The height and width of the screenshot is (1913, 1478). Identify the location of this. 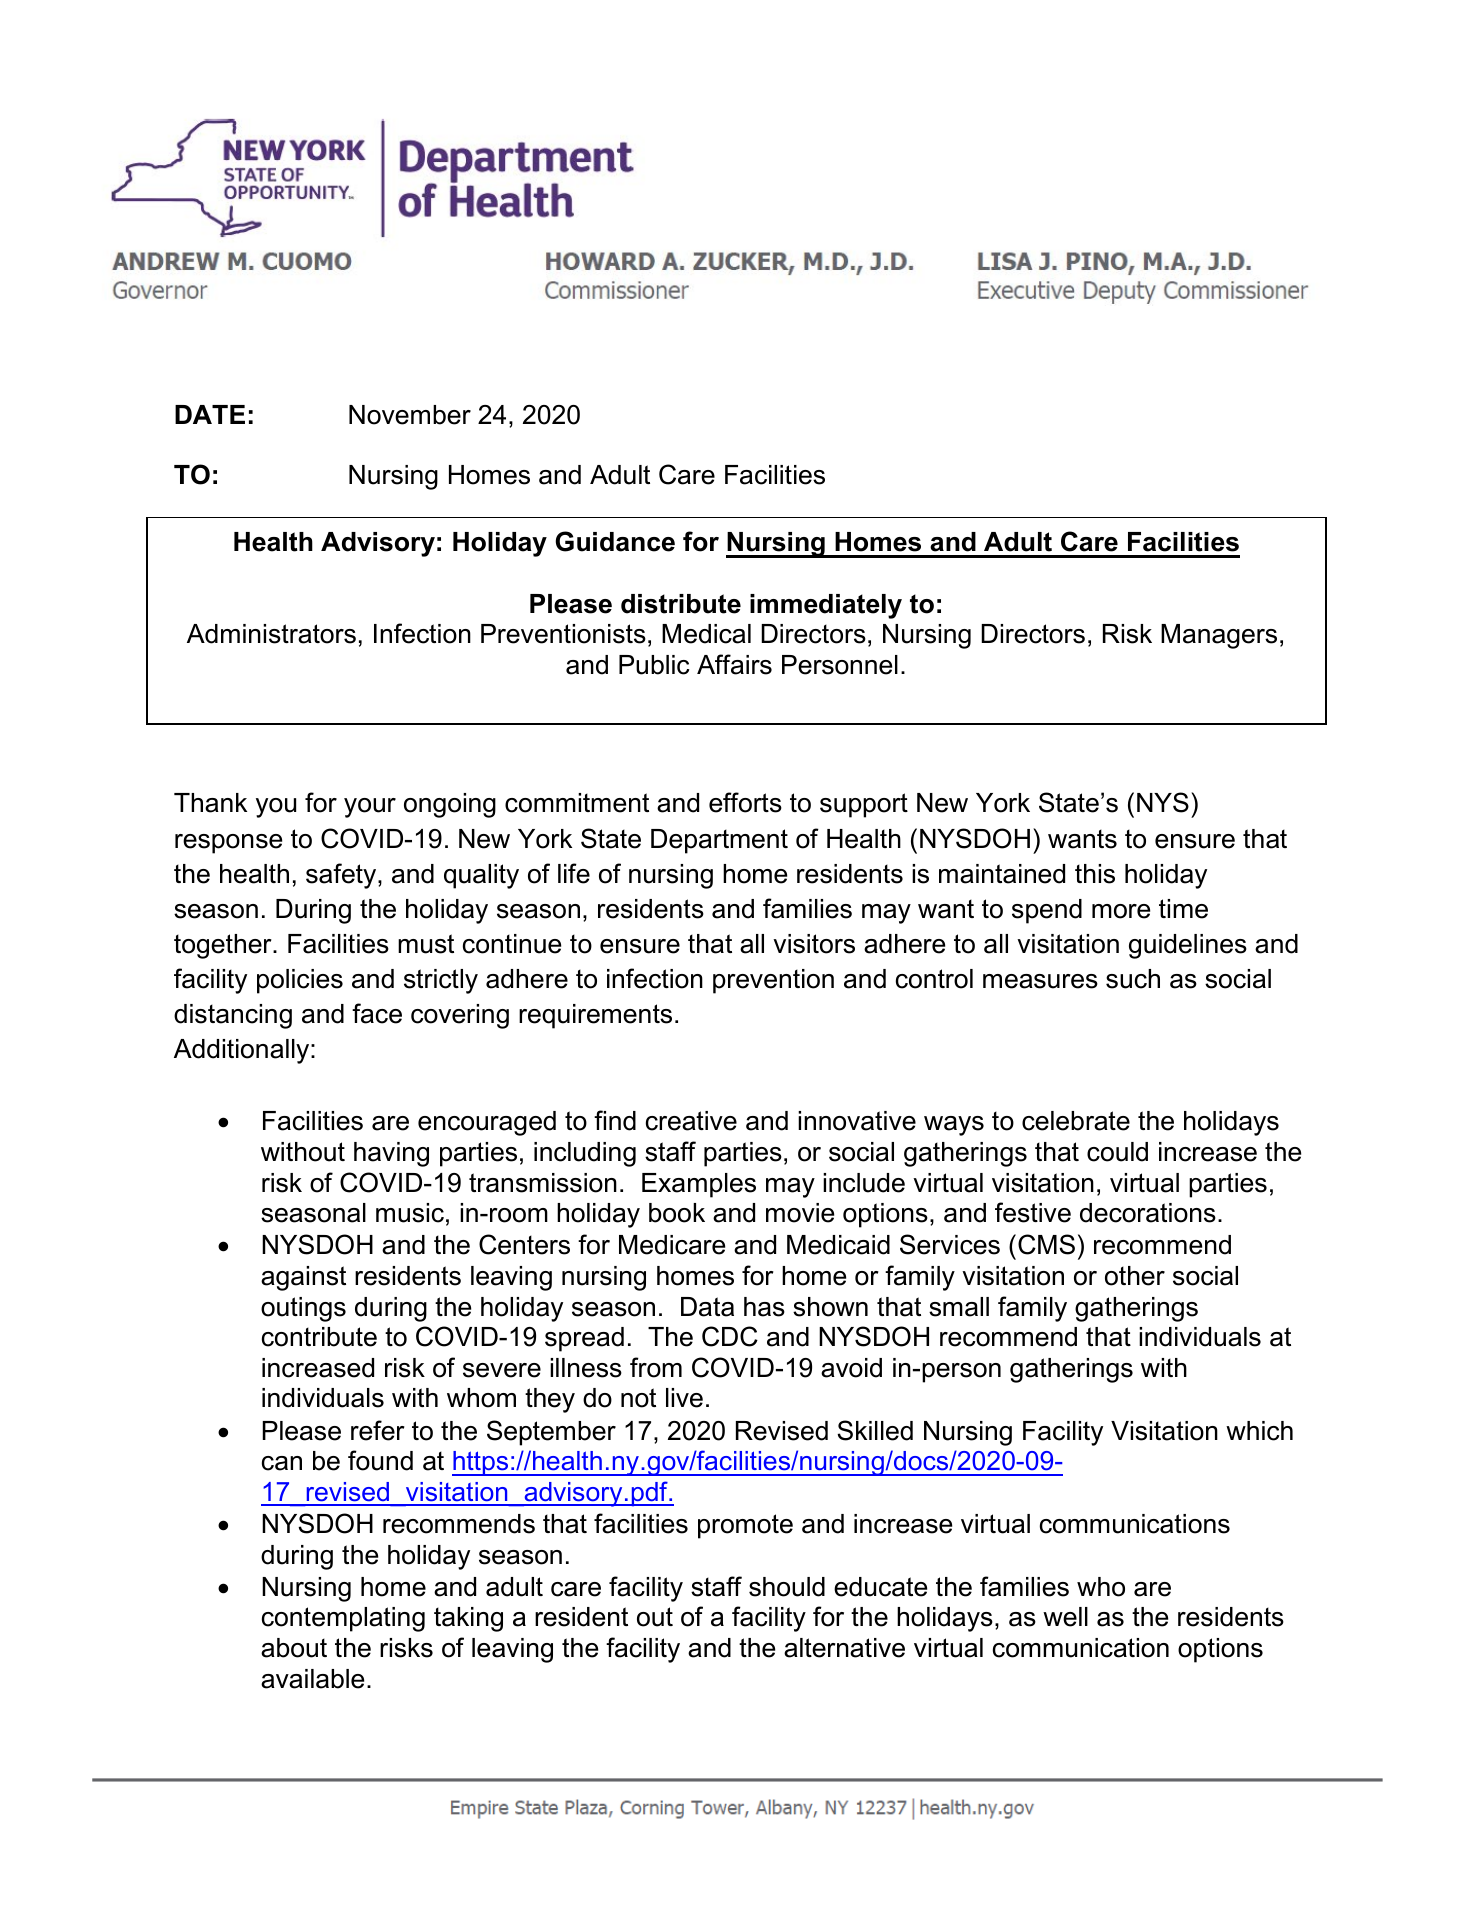
(1095, 874).
